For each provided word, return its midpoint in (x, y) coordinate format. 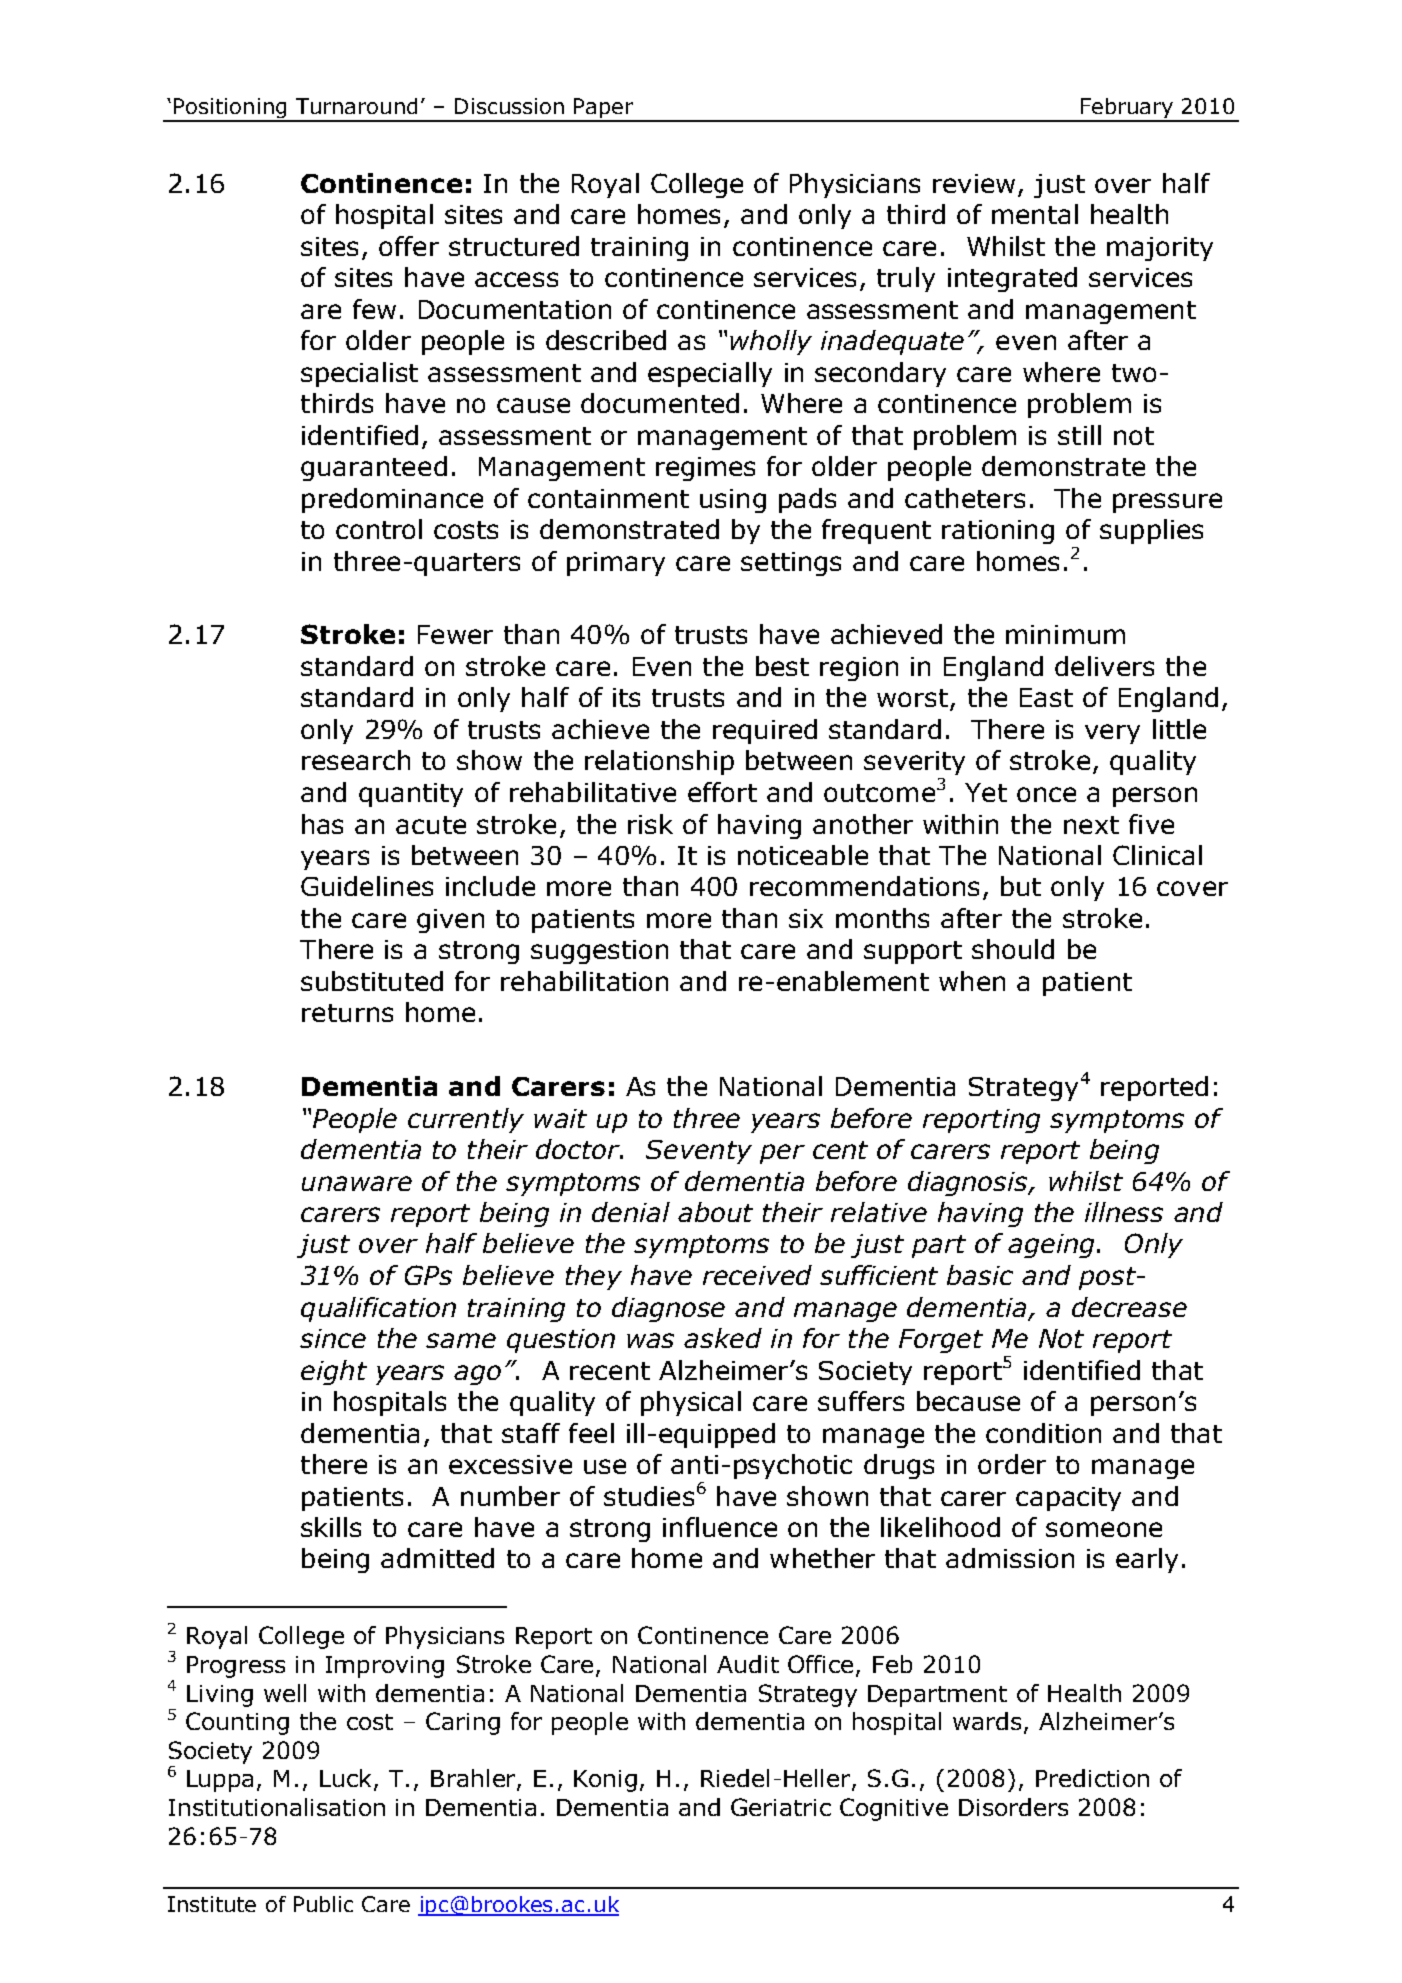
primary (616, 564)
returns (347, 1013)
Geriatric (781, 1807)
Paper (604, 109)
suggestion (599, 952)
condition (1043, 1433)
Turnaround (356, 106)
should (1013, 949)
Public (323, 1904)
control (379, 529)
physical (691, 1403)
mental (1035, 214)
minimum (1065, 634)
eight (334, 1372)
